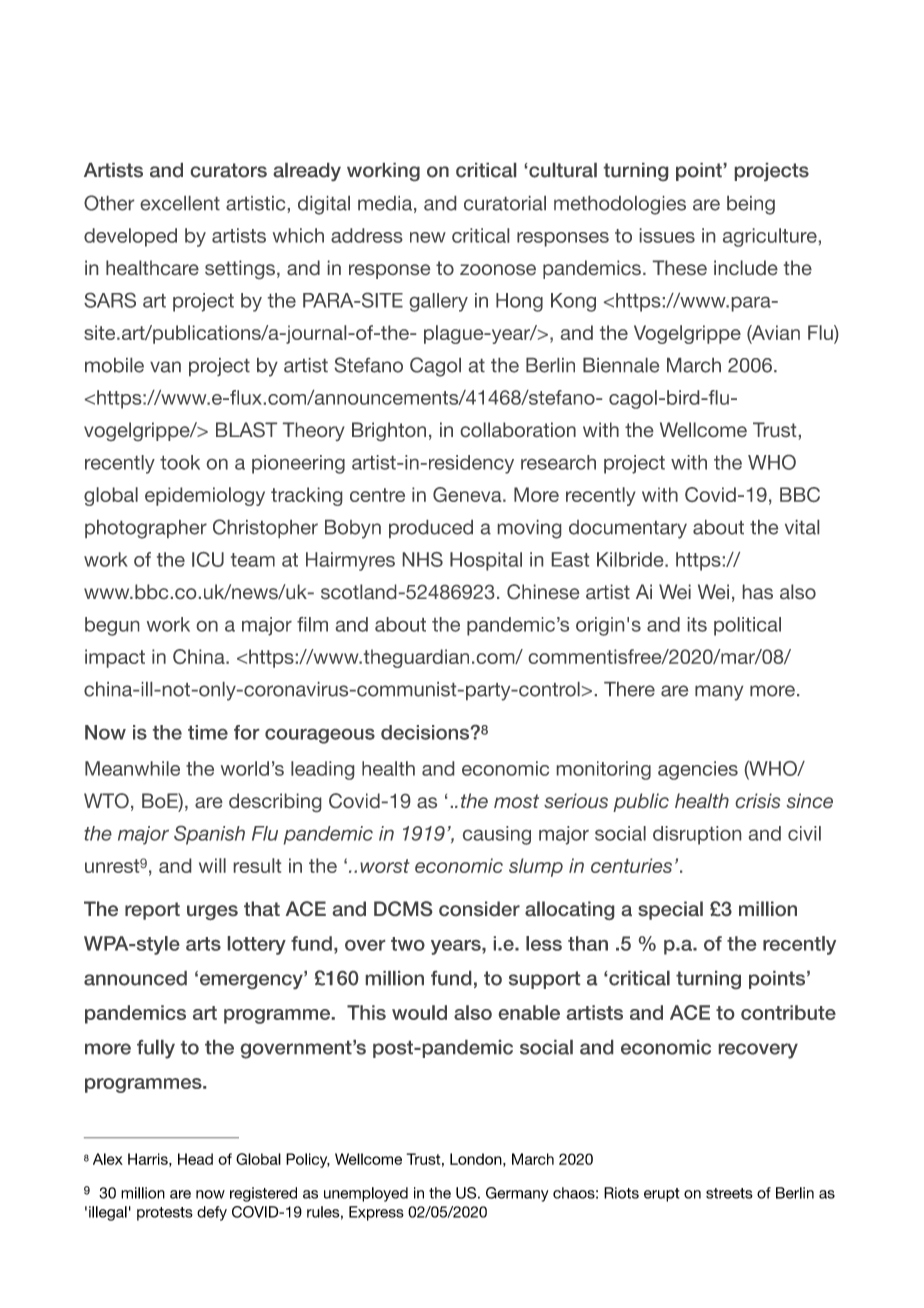 The image size is (924, 1308). Describe the element at coordinates (195, 1159) in the page. I see `Head` at that location.
